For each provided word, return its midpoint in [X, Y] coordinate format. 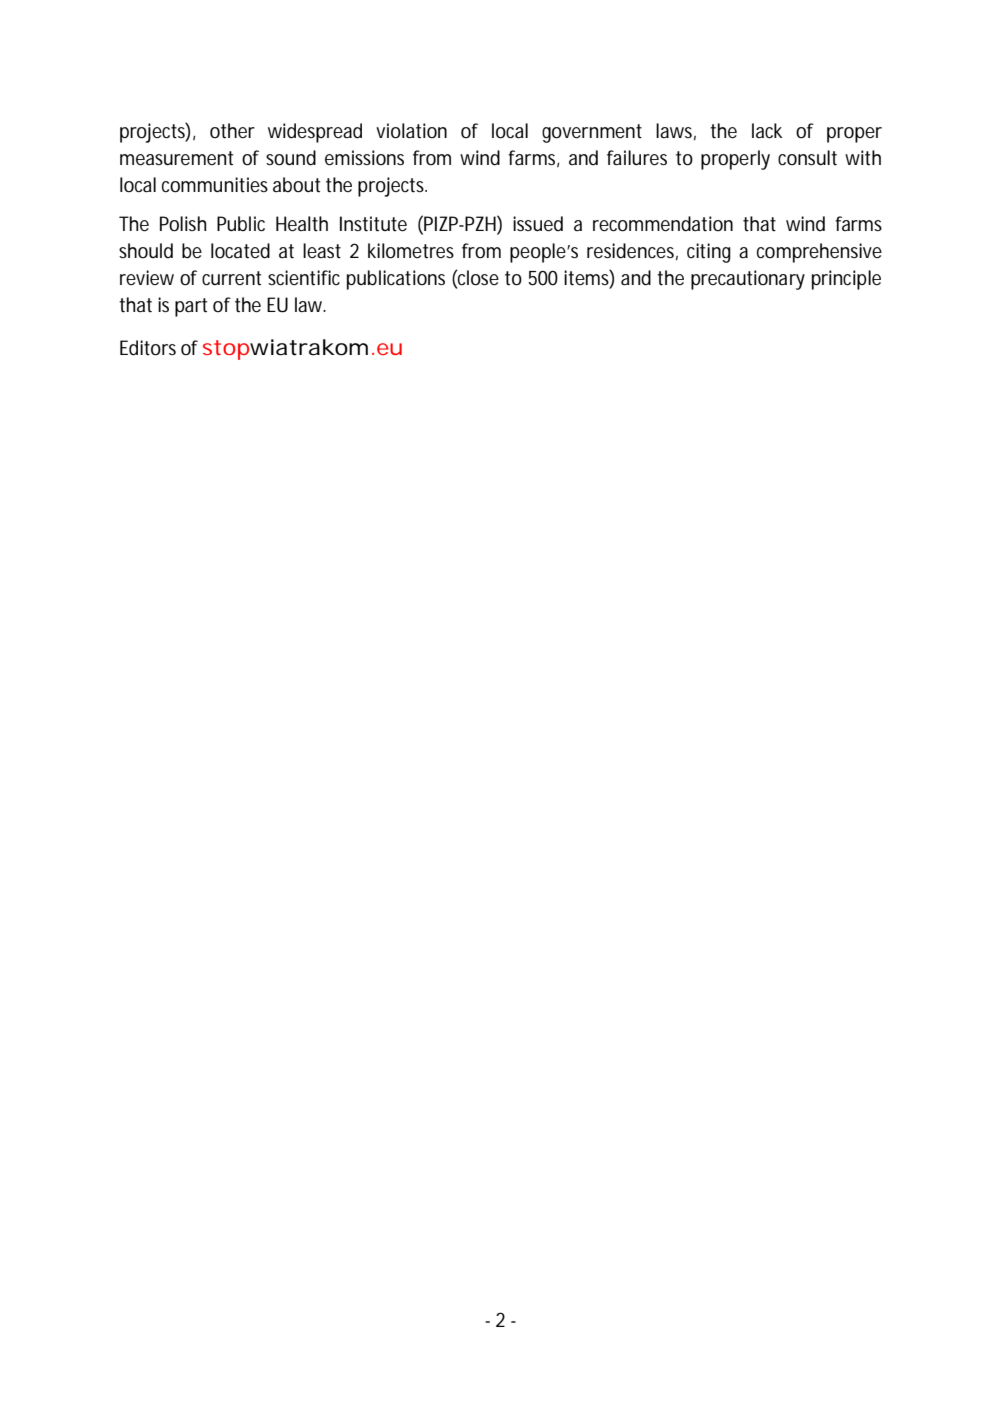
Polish [183, 224]
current [231, 278]
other [232, 131]
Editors [148, 348]
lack [767, 131]
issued [538, 224]
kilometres [411, 251]
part [191, 307]
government [592, 133]
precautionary [748, 280]
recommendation [663, 224]
